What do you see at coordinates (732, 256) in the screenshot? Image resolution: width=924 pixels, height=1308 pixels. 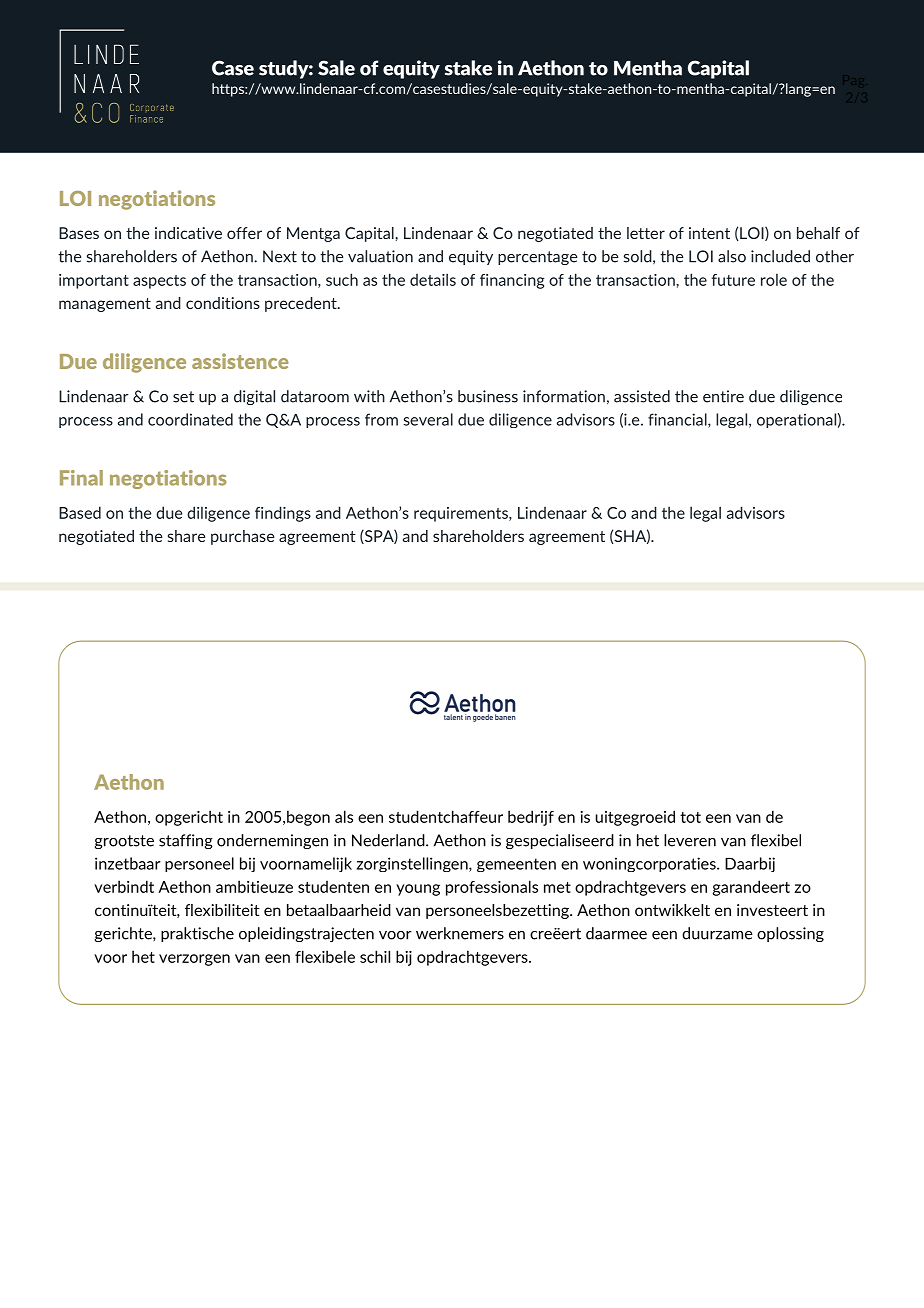 I see `also` at bounding box center [732, 256].
